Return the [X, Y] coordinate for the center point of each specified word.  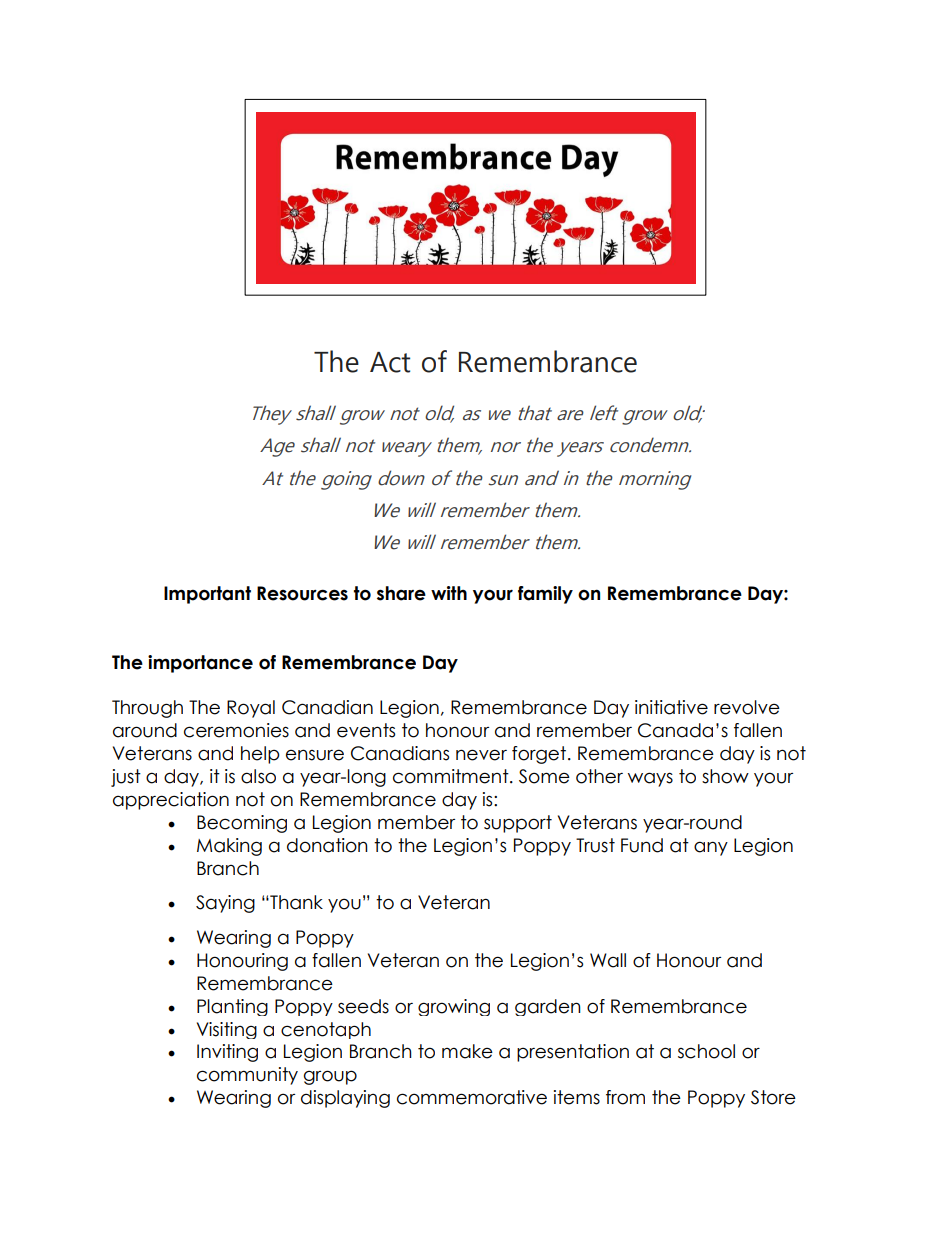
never [481, 755]
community [247, 1076]
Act [390, 362]
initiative [671, 707]
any [711, 848]
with [449, 593]
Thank [295, 902]
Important [207, 595]
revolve [747, 707]
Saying [225, 904]
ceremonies [236, 730]
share [401, 593]
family [545, 595]
